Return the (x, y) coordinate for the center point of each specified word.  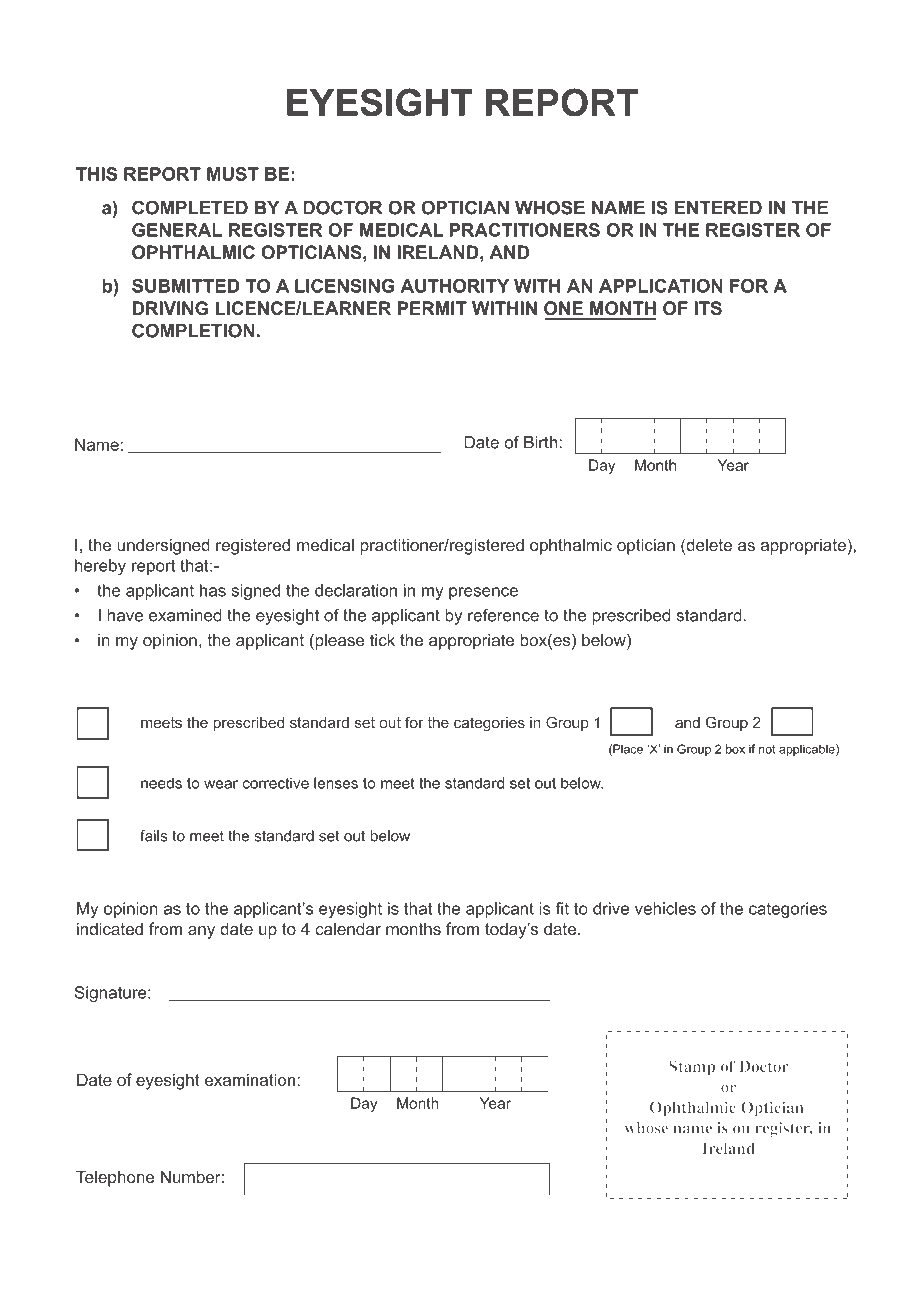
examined (185, 615)
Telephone (115, 1178)
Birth (542, 442)
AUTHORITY (455, 286)
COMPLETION (193, 330)
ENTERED (718, 207)
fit (562, 908)
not (767, 749)
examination (250, 1079)
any (201, 932)
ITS (708, 308)
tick (382, 640)
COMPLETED (190, 207)
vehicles (665, 908)
